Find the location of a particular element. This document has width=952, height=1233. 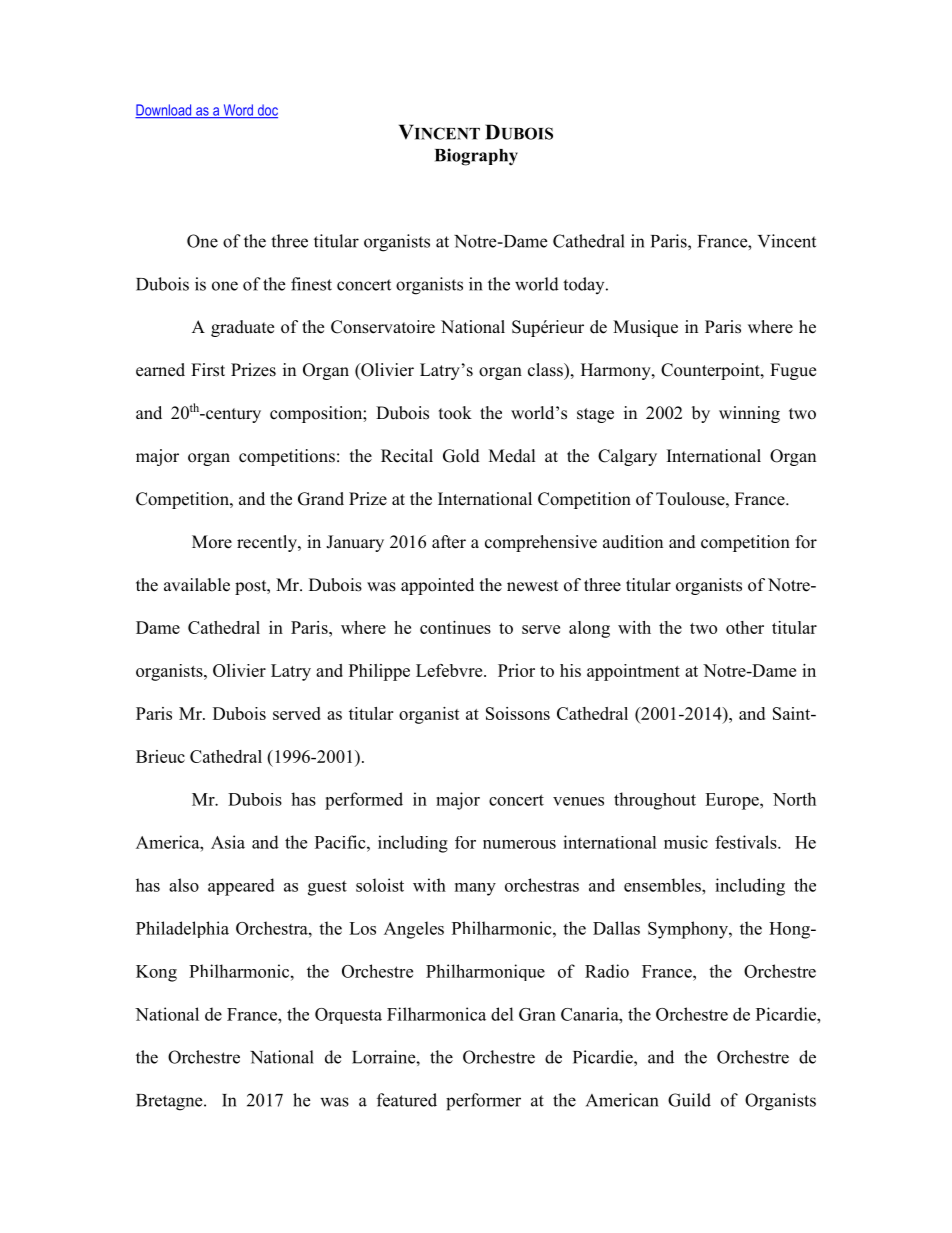

continues is located at coordinates (455, 627).
